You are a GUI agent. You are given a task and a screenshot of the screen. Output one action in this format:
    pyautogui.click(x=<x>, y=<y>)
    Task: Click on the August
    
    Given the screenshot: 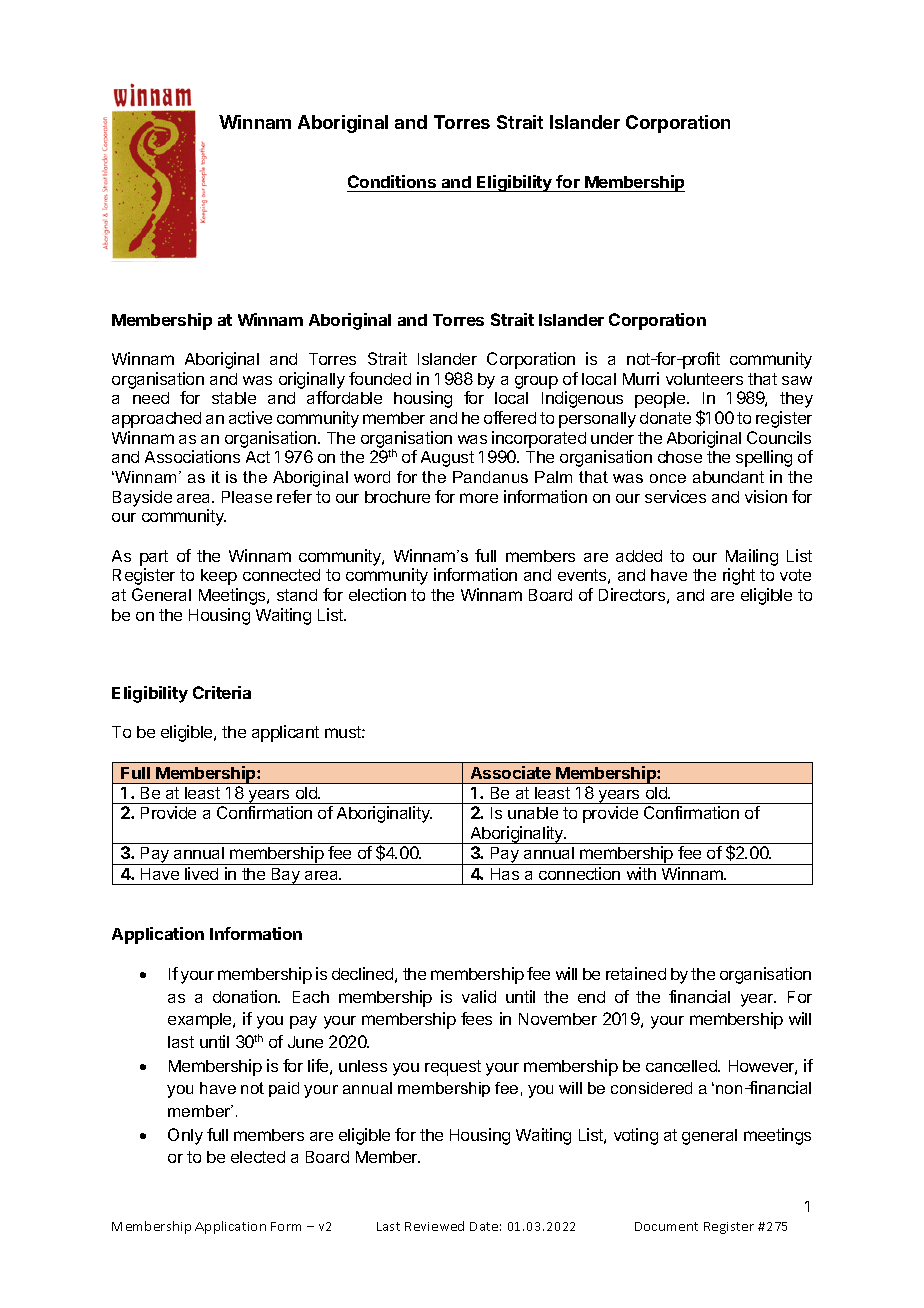 What is the action you would take?
    pyautogui.click(x=447, y=459)
